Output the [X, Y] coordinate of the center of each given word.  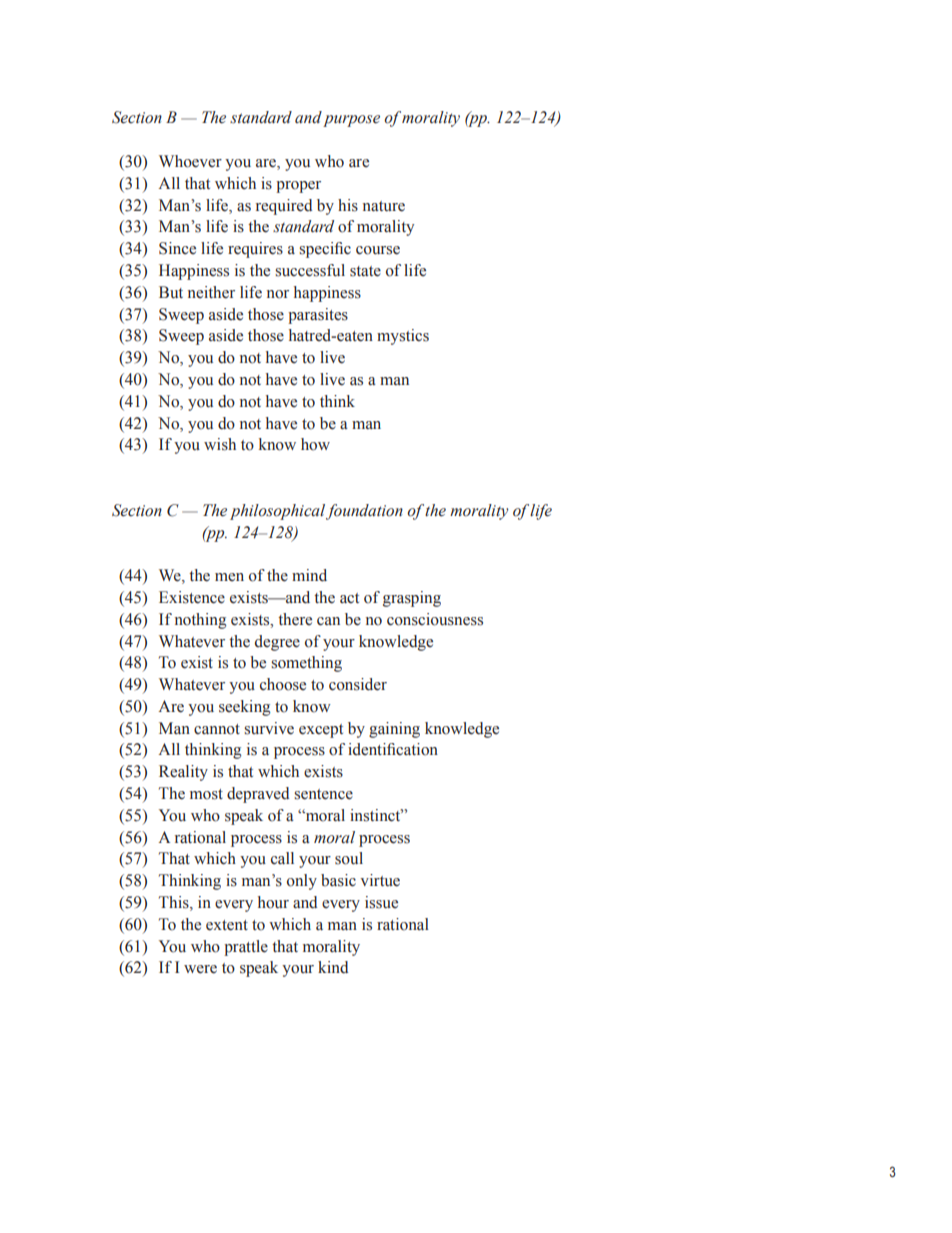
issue [381, 902]
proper [298, 187]
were [200, 969]
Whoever [190, 161]
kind [333, 967]
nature [384, 206]
